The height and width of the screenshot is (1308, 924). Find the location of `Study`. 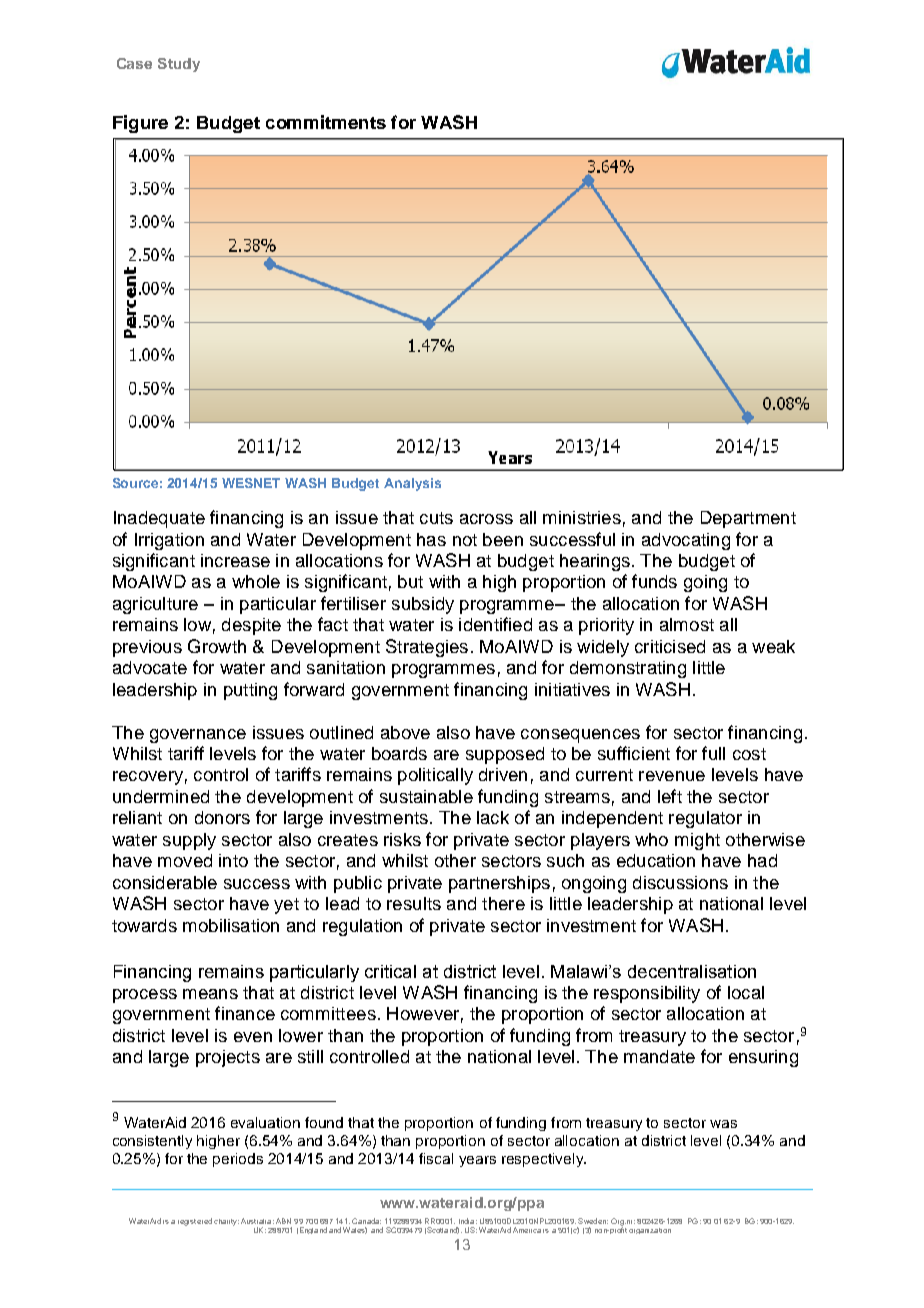

Study is located at coordinates (179, 65).
